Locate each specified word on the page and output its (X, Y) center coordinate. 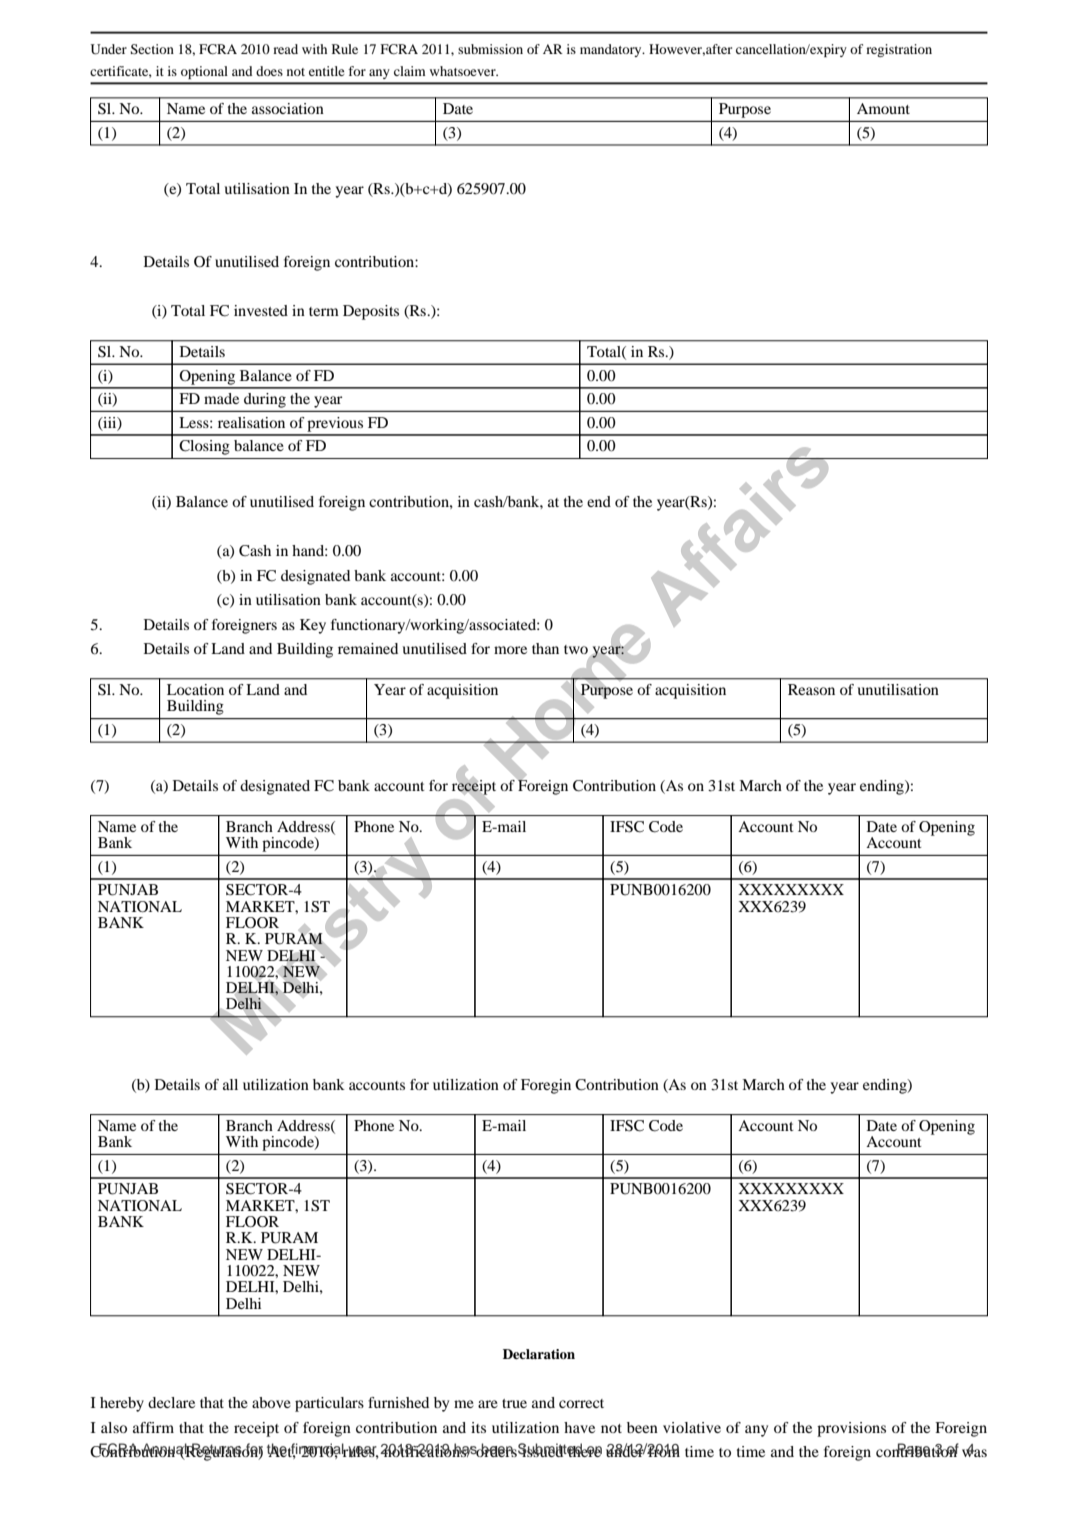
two (576, 649)
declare (171, 1402)
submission (490, 49)
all (230, 1084)
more (510, 650)
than (545, 648)
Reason (811, 689)
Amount (883, 108)
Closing (204, 447)
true (514, 1403)
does (269, 71)
